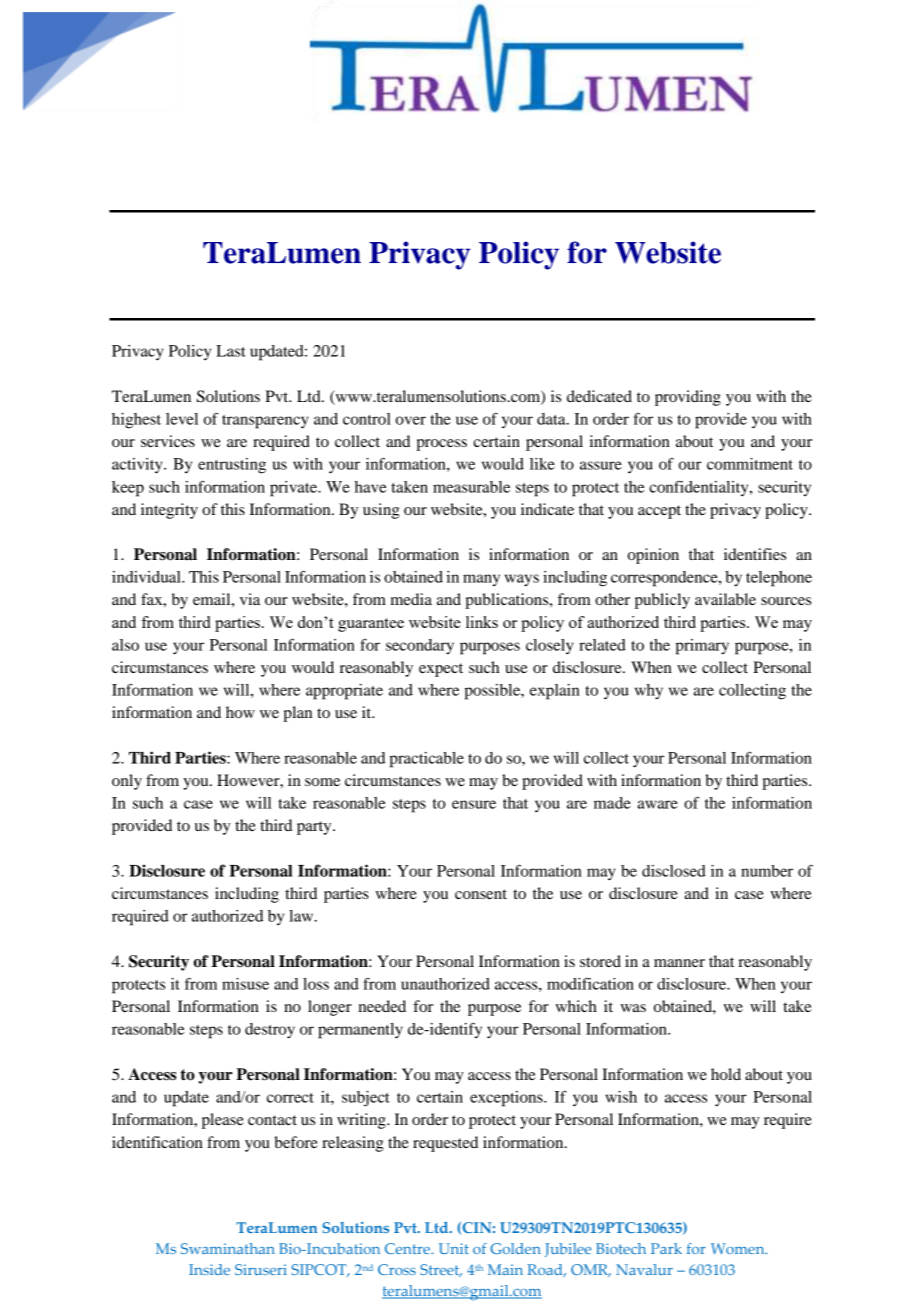 Image resolution: width=924 pixels, height=1308 pixels. What do you see at coordinates (228, 1248) in the document?
I see `Swaminathan` at bounding box center [228, 1248].
